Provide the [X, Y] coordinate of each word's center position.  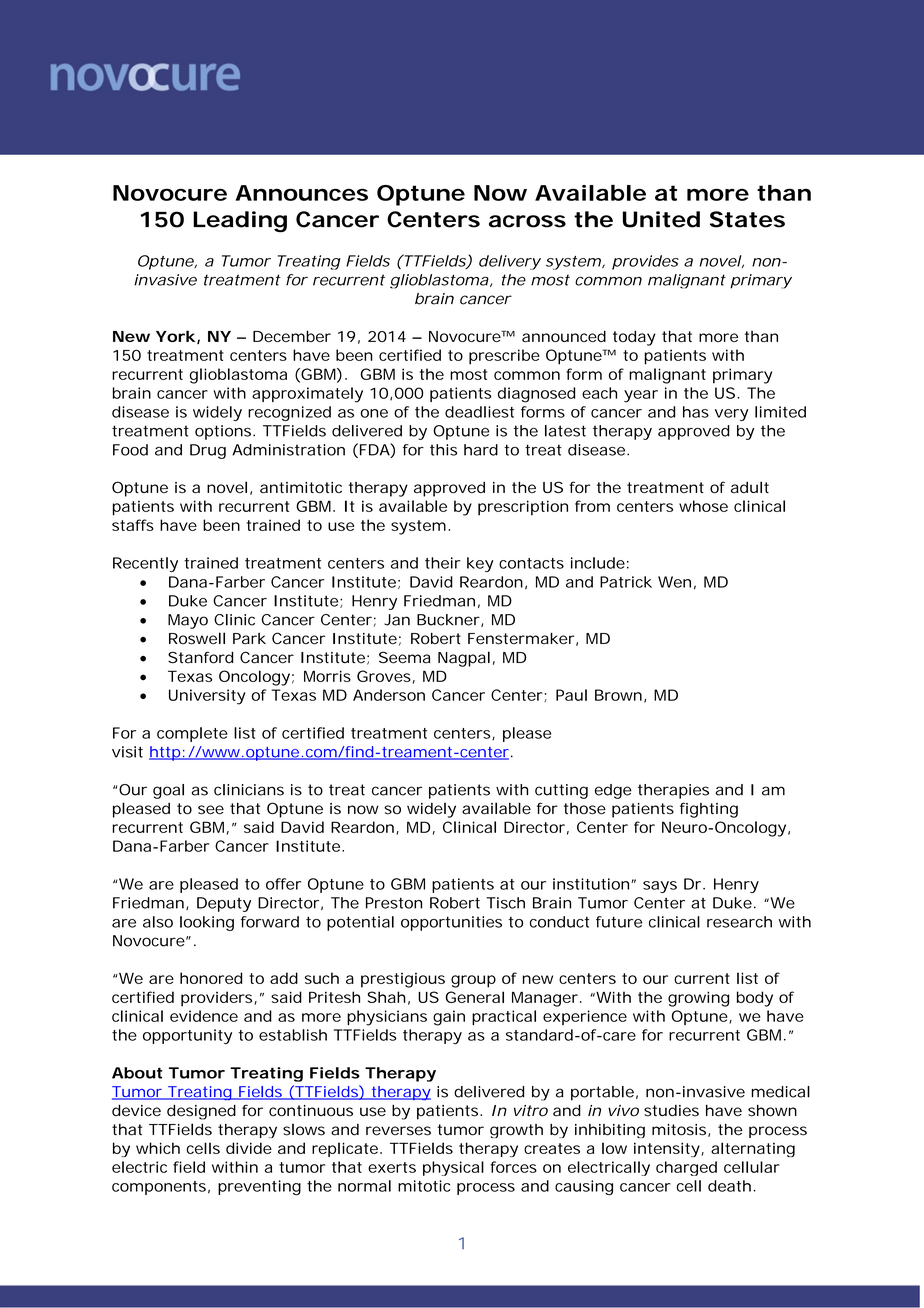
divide [249, 1148]
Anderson [389, 695]
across [527, 221]
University [207, 697]
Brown [618, 695]
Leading [240, 222]
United [661, 219]
